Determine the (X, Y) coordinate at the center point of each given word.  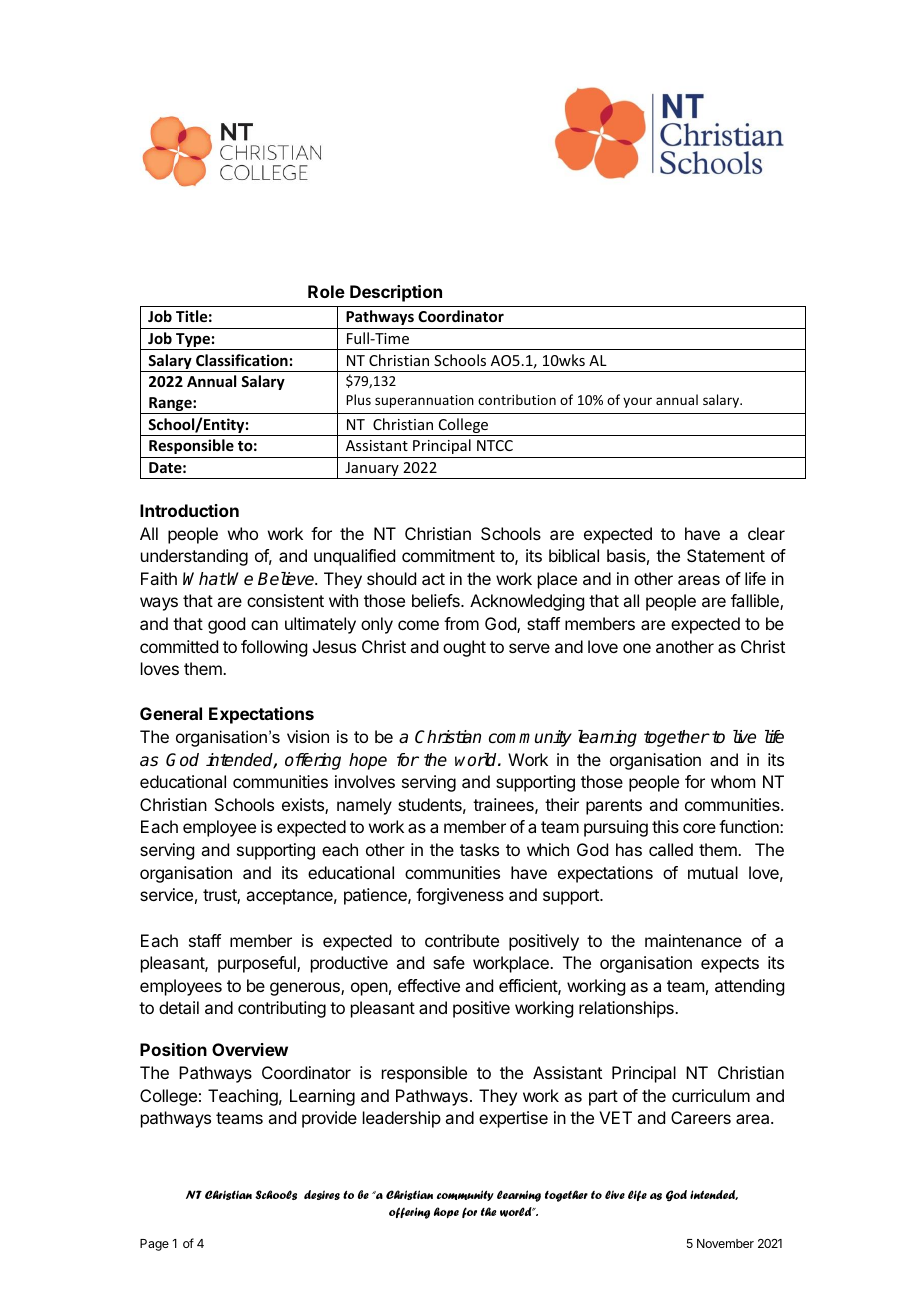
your (637, 402)
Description (396, 293)
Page (154, 1245)
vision (308, 736)
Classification (242, 360)
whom (733, 781)
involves (365, 781)
